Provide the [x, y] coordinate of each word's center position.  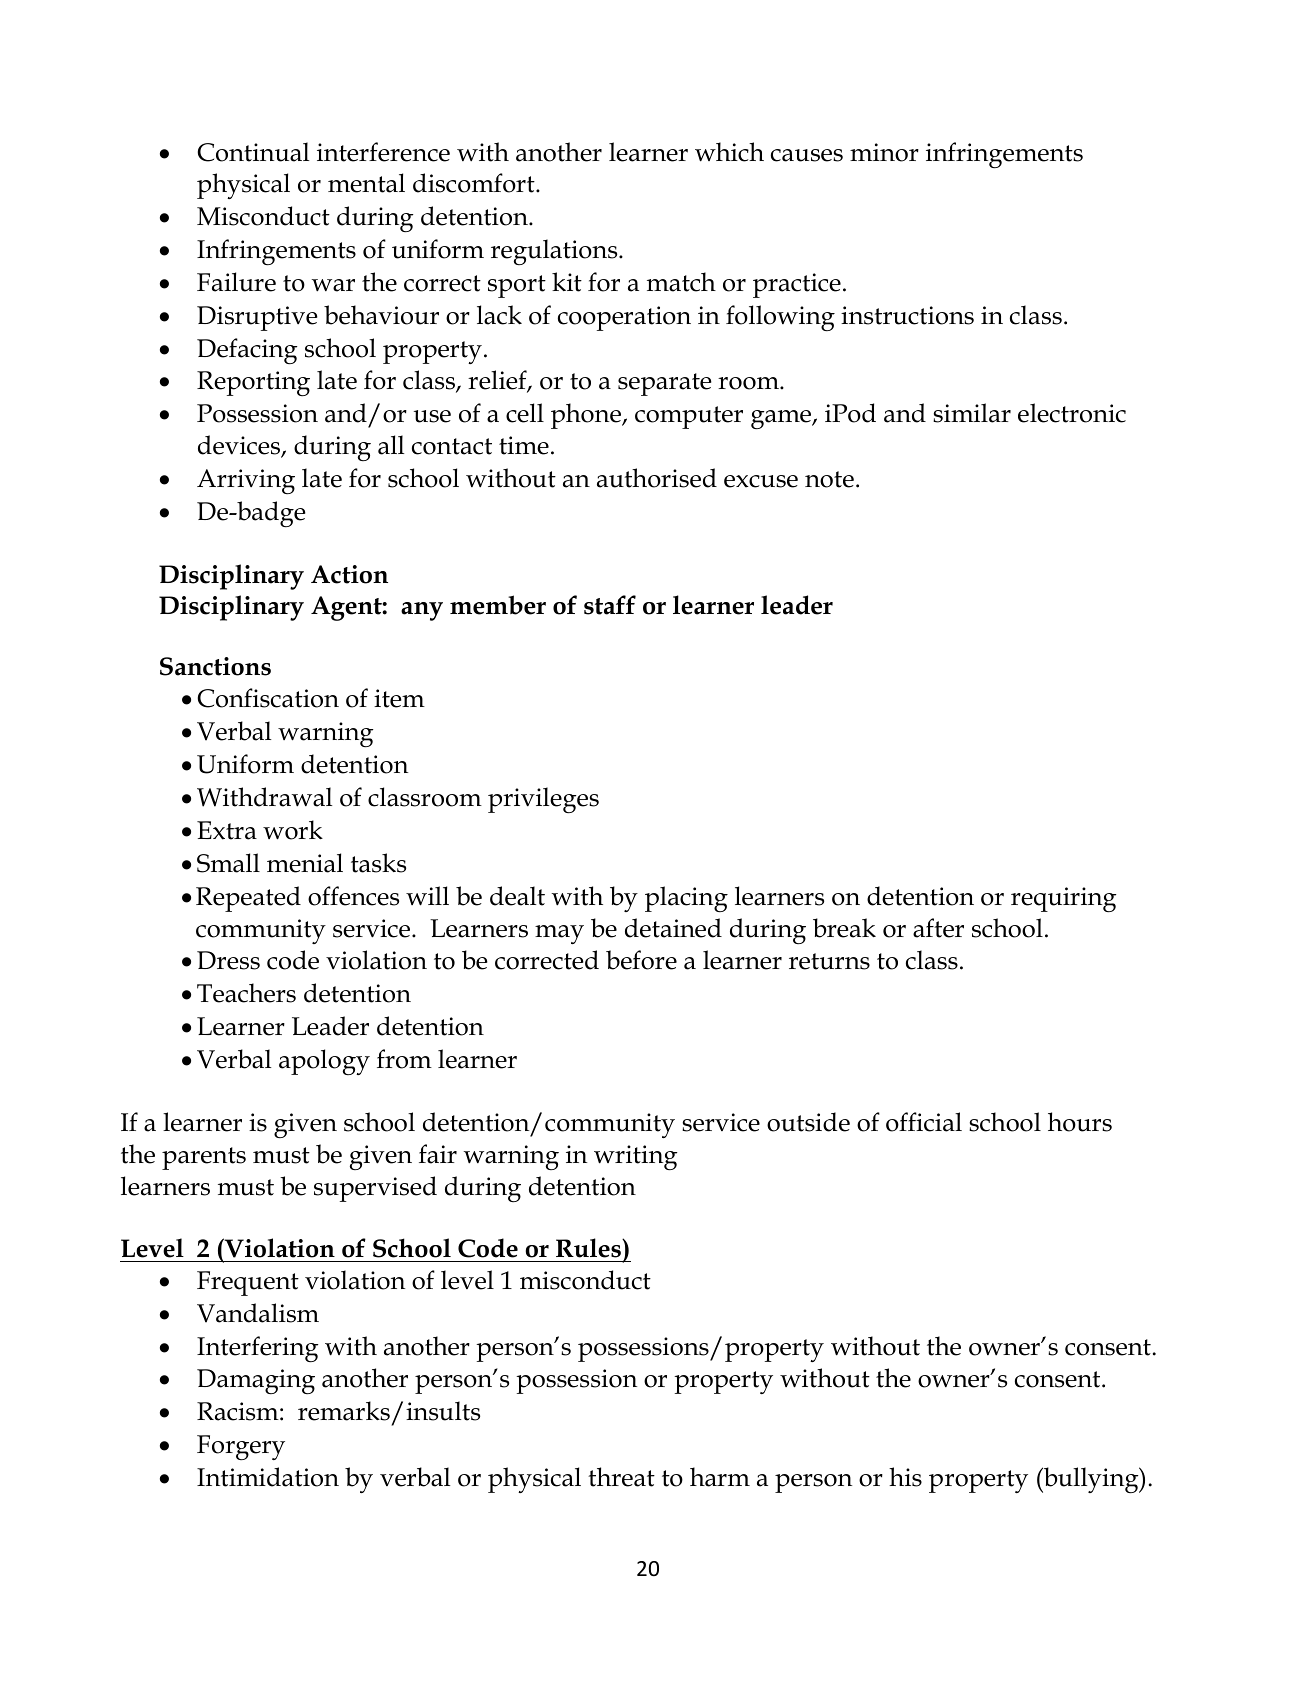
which [729, 152]
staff [610, 605]
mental [366, 183]
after [938, 928]
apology [324, 1062]
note [829, 479]
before [641, 960]
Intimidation [268, 1477]
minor [884, 152]
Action [349, 574]
